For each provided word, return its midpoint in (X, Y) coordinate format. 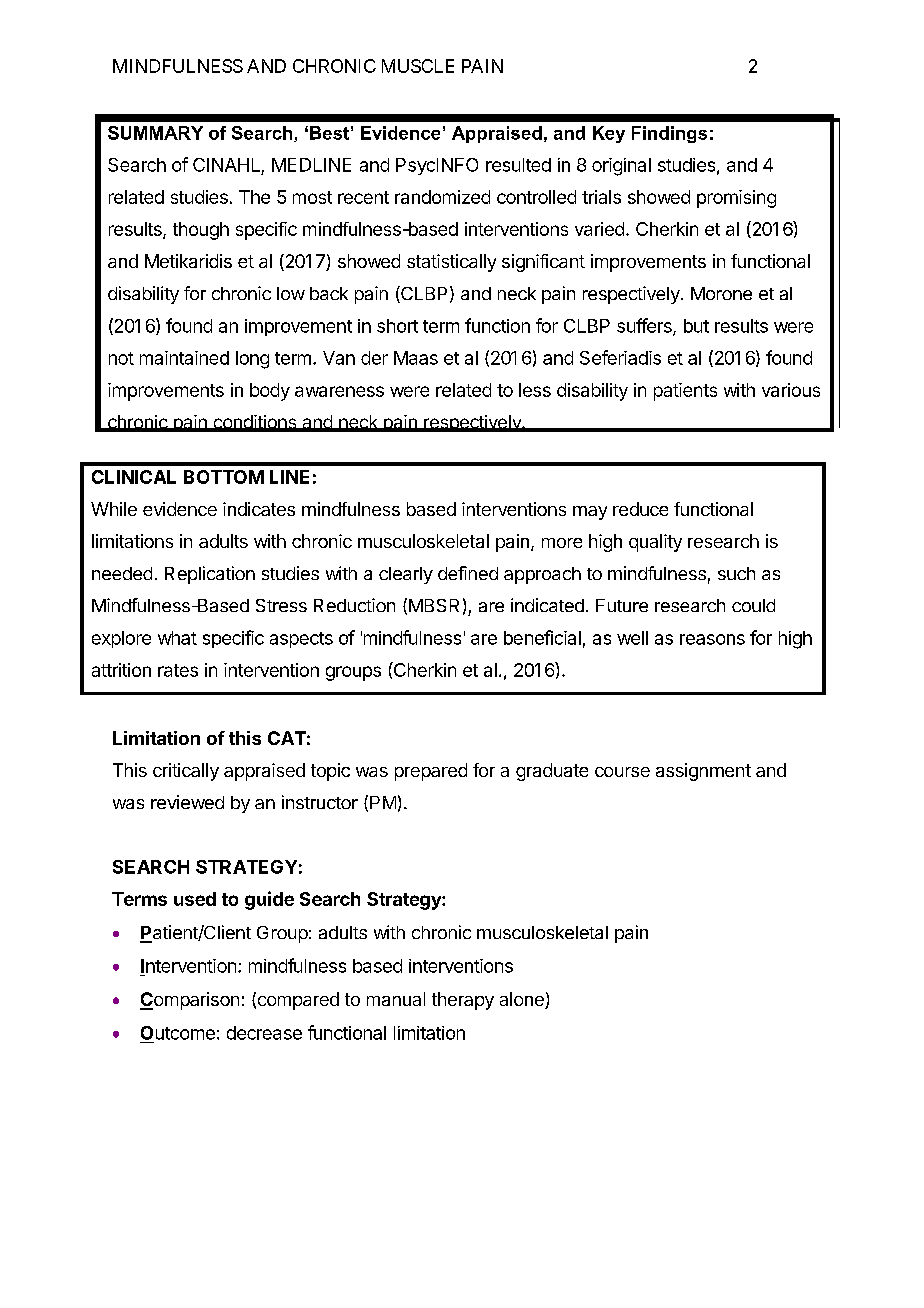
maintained (184, 358)
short (397, 326)
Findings (669, 134)
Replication (210, 575)
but (696, 326)
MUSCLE (418, 66)
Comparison (189, 1001)
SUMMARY (155, 133)
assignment (703, 772)
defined (468, 573)
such (736, 573)
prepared (431, 772)
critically (186, 772)
